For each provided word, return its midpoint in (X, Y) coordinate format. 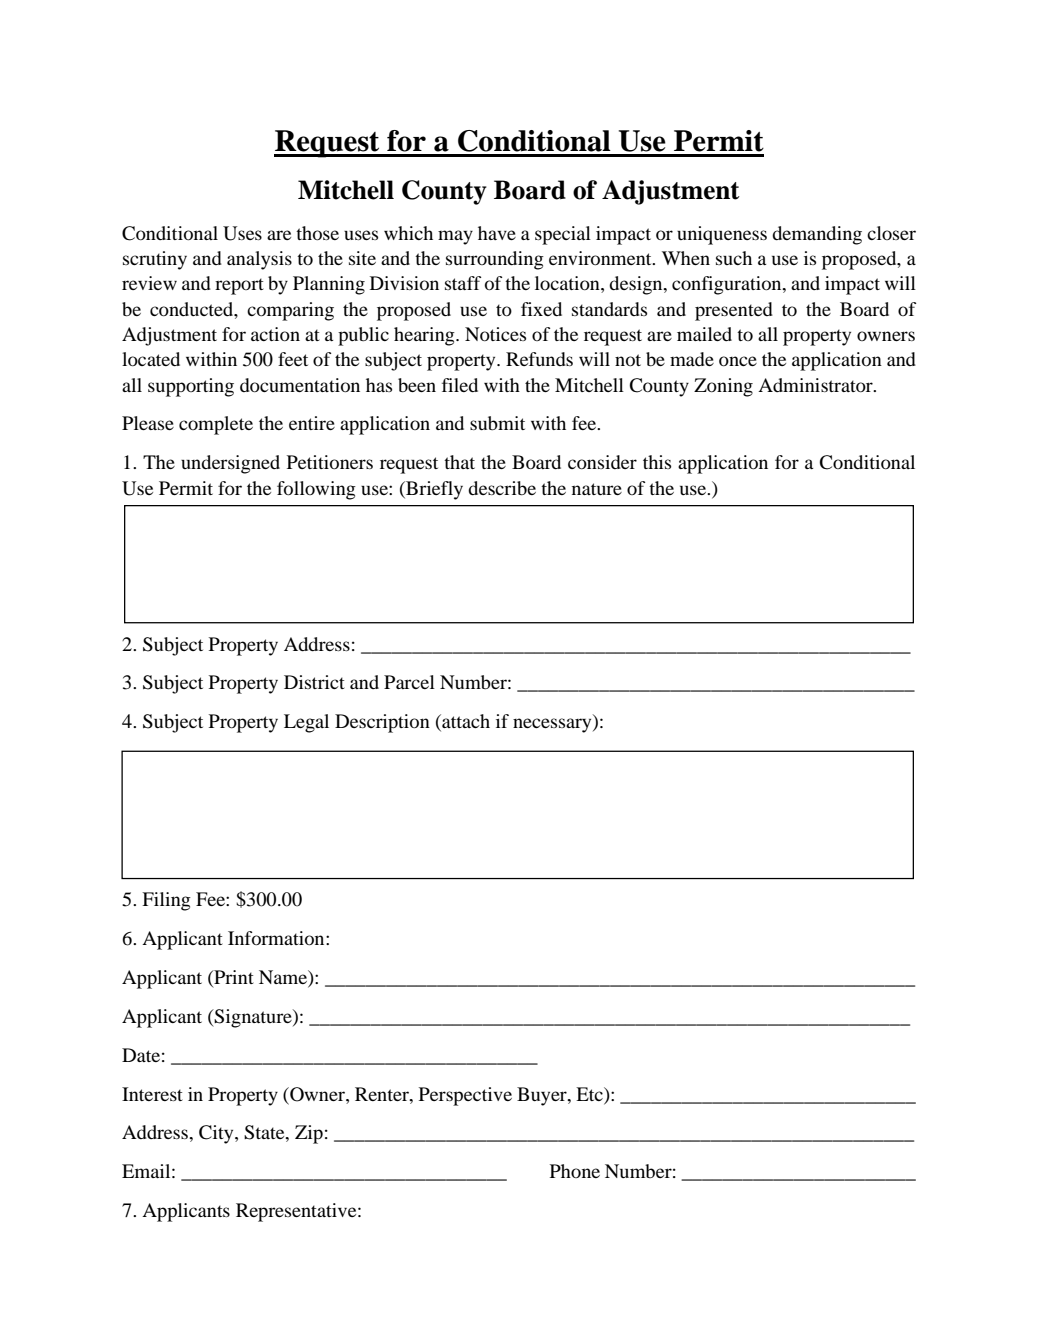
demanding (817, 235)
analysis (259, 260)
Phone (575, 1171)
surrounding (495, 260)
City (217, 1134)
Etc (590, 1094)
